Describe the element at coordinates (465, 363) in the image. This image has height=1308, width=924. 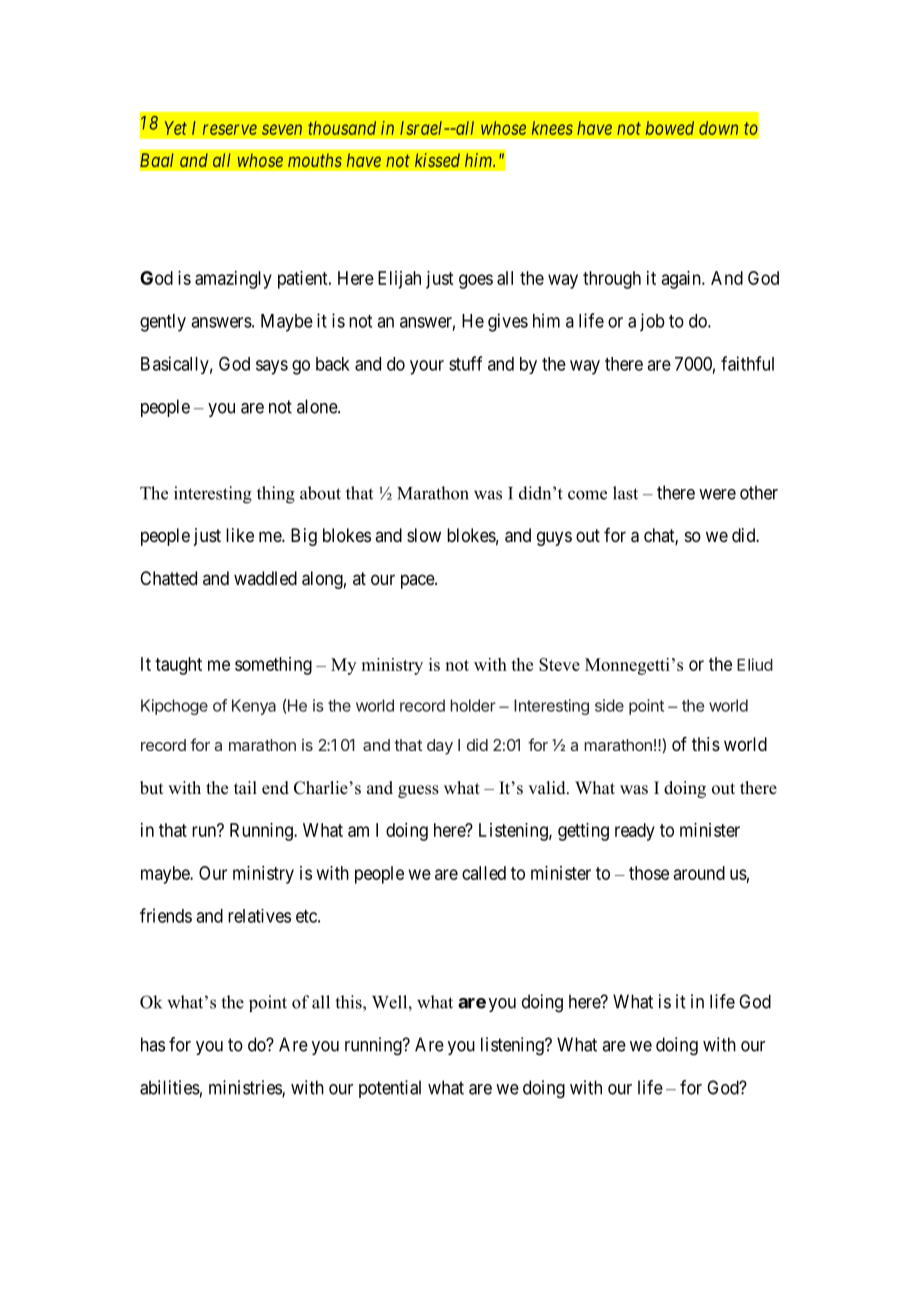
I see `stuff` at that location.
